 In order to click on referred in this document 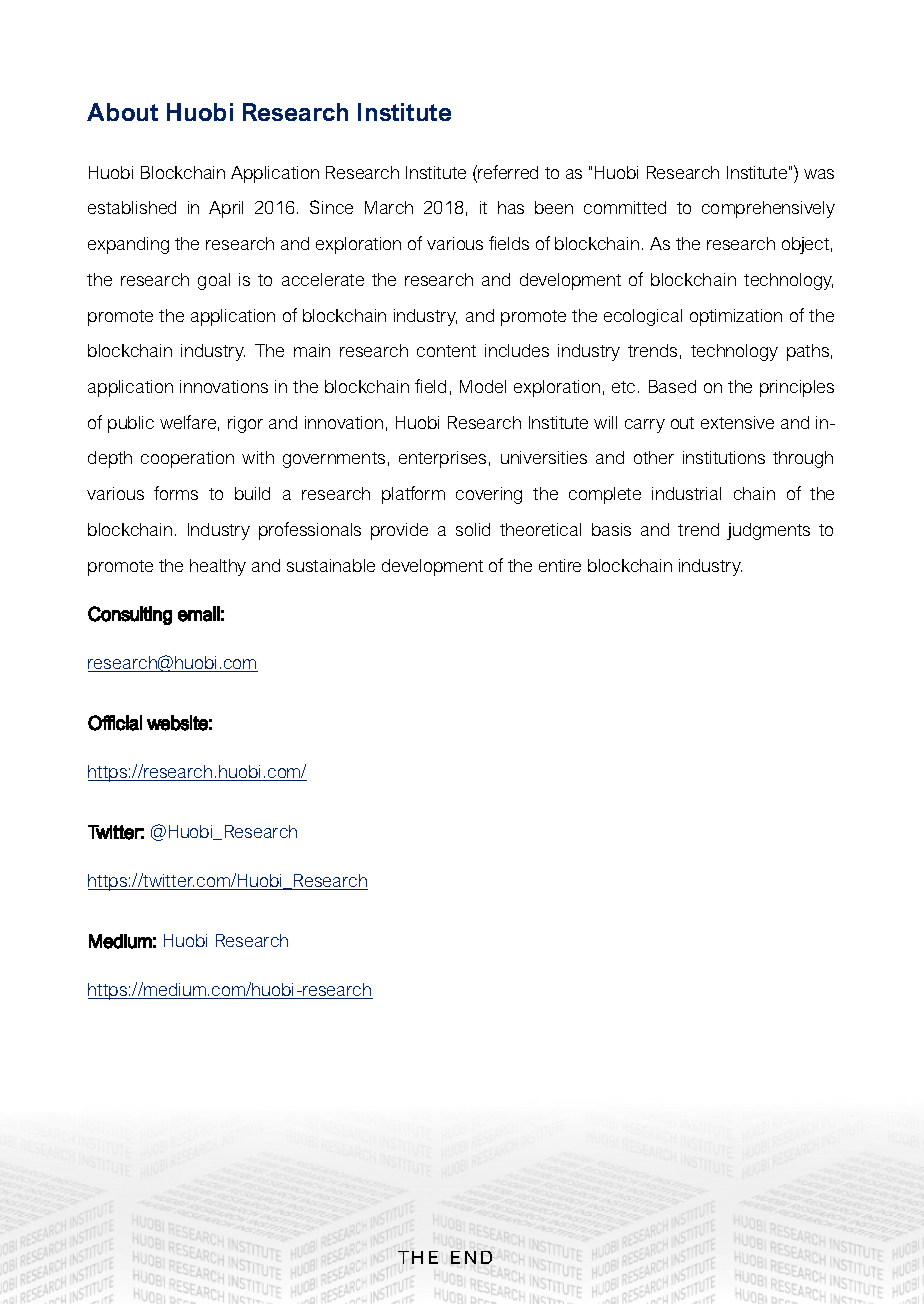, I will do `click(508, 172)`.
